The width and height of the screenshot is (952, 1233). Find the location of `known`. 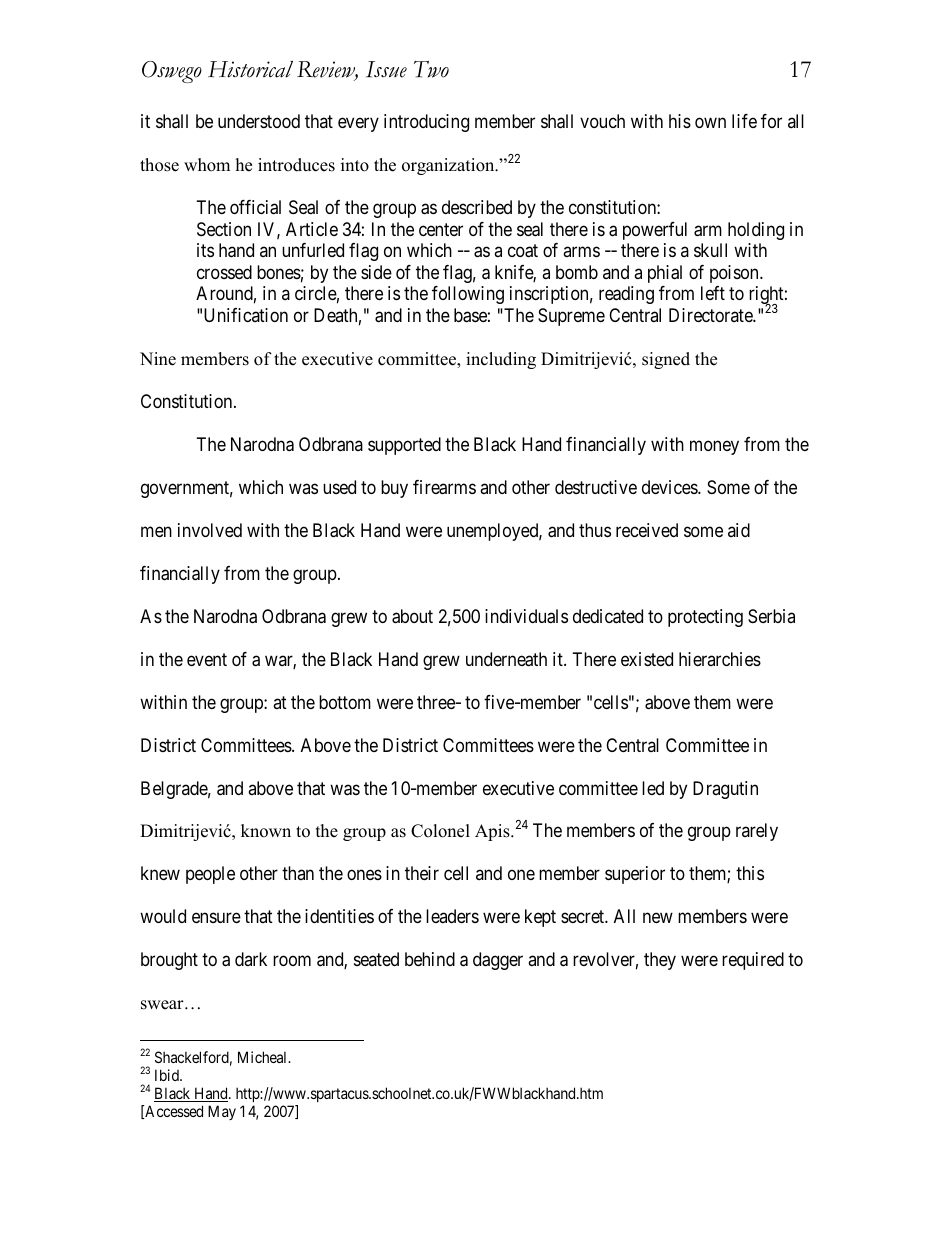

known is located at coordinates (266, 831).
